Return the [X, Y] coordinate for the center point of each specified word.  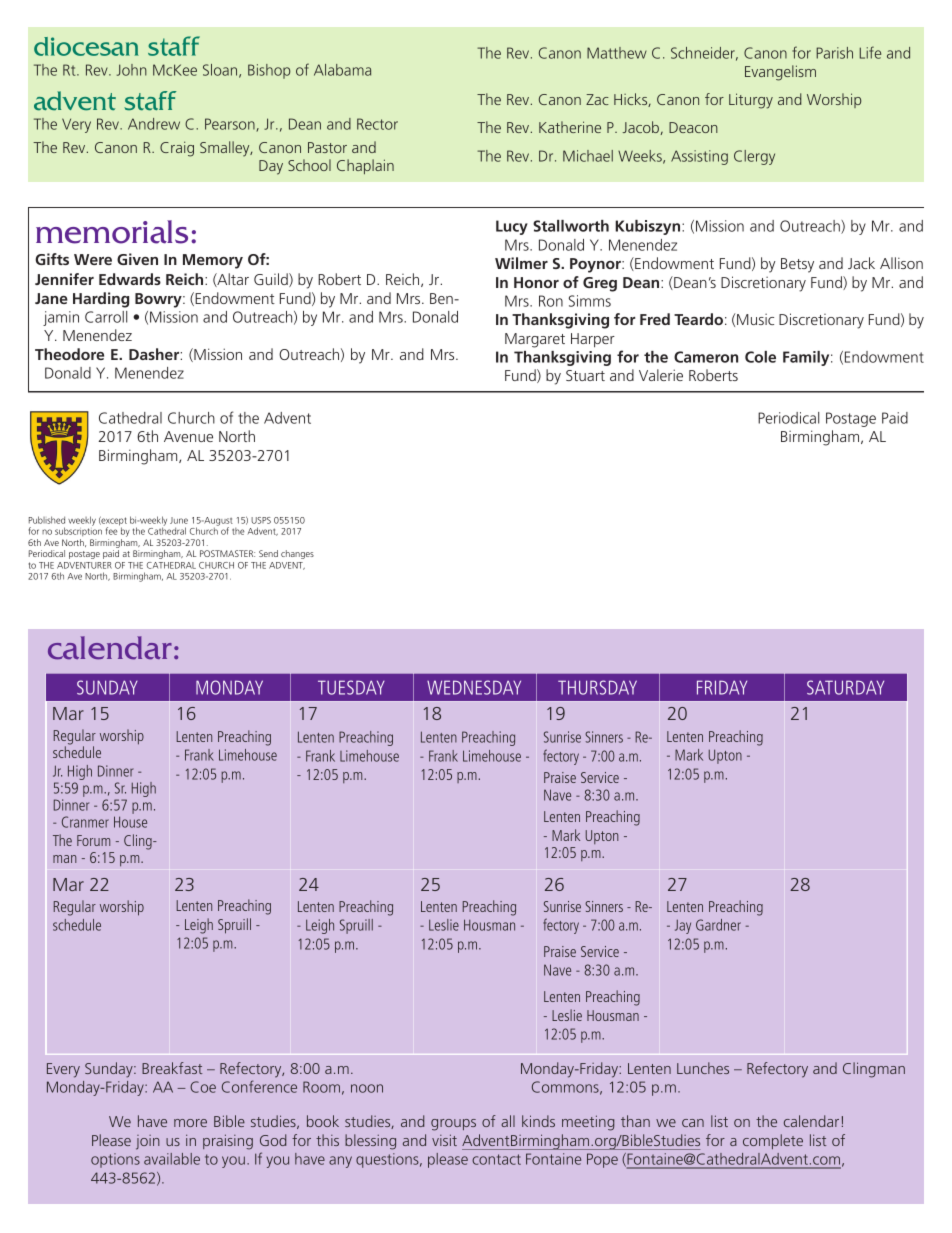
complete [773, 1141]
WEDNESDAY [474, 687]
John [132, 70]
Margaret [535, 340]
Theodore [69, 354]
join [148, 1142]
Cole [760, 357]
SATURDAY [845, 687]
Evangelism [780, 73]
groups [453, 1125]
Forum [93, 840]
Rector [377, 124]
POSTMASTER [227, 553]
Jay [683, 926]
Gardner [718, 925]
